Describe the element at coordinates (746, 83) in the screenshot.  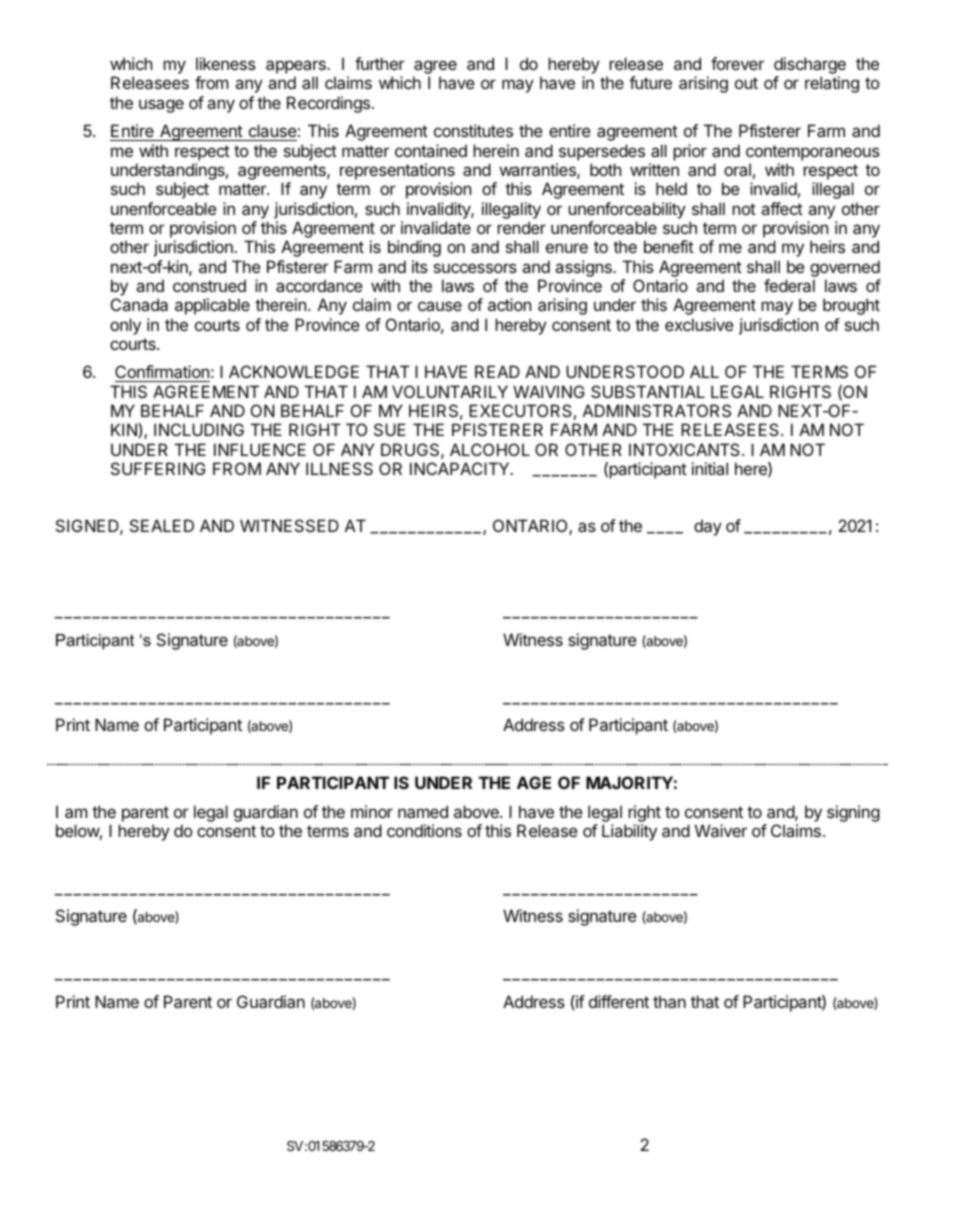
I see `out` at that location.
